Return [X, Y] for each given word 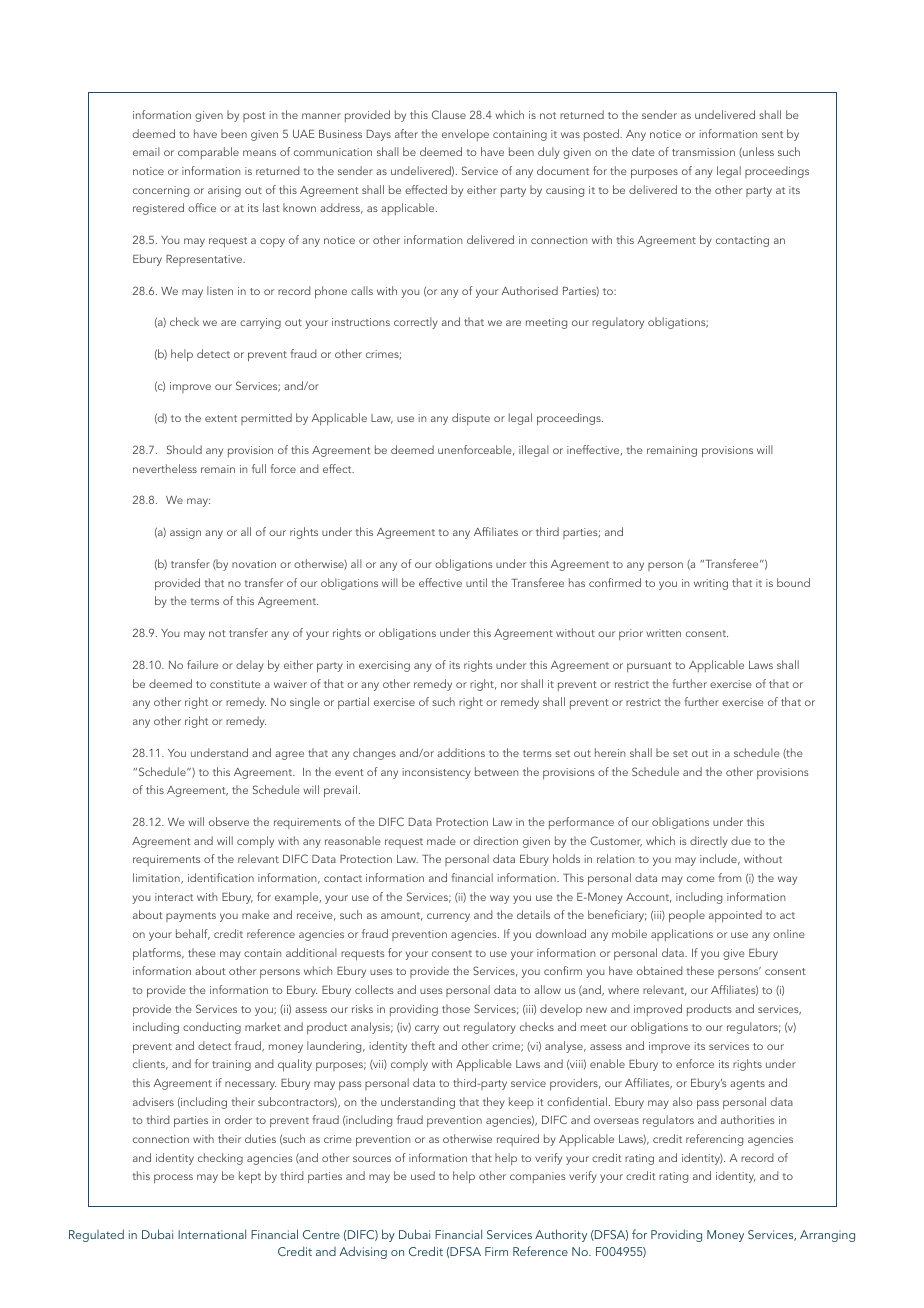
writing [711, 584]
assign [185, 533]
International [212, 1234]
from [730, 877]
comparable [208, 153]
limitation [157, 878]
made [441, 840]
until [476, 582]
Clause [449, 114]
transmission [703, 152]
